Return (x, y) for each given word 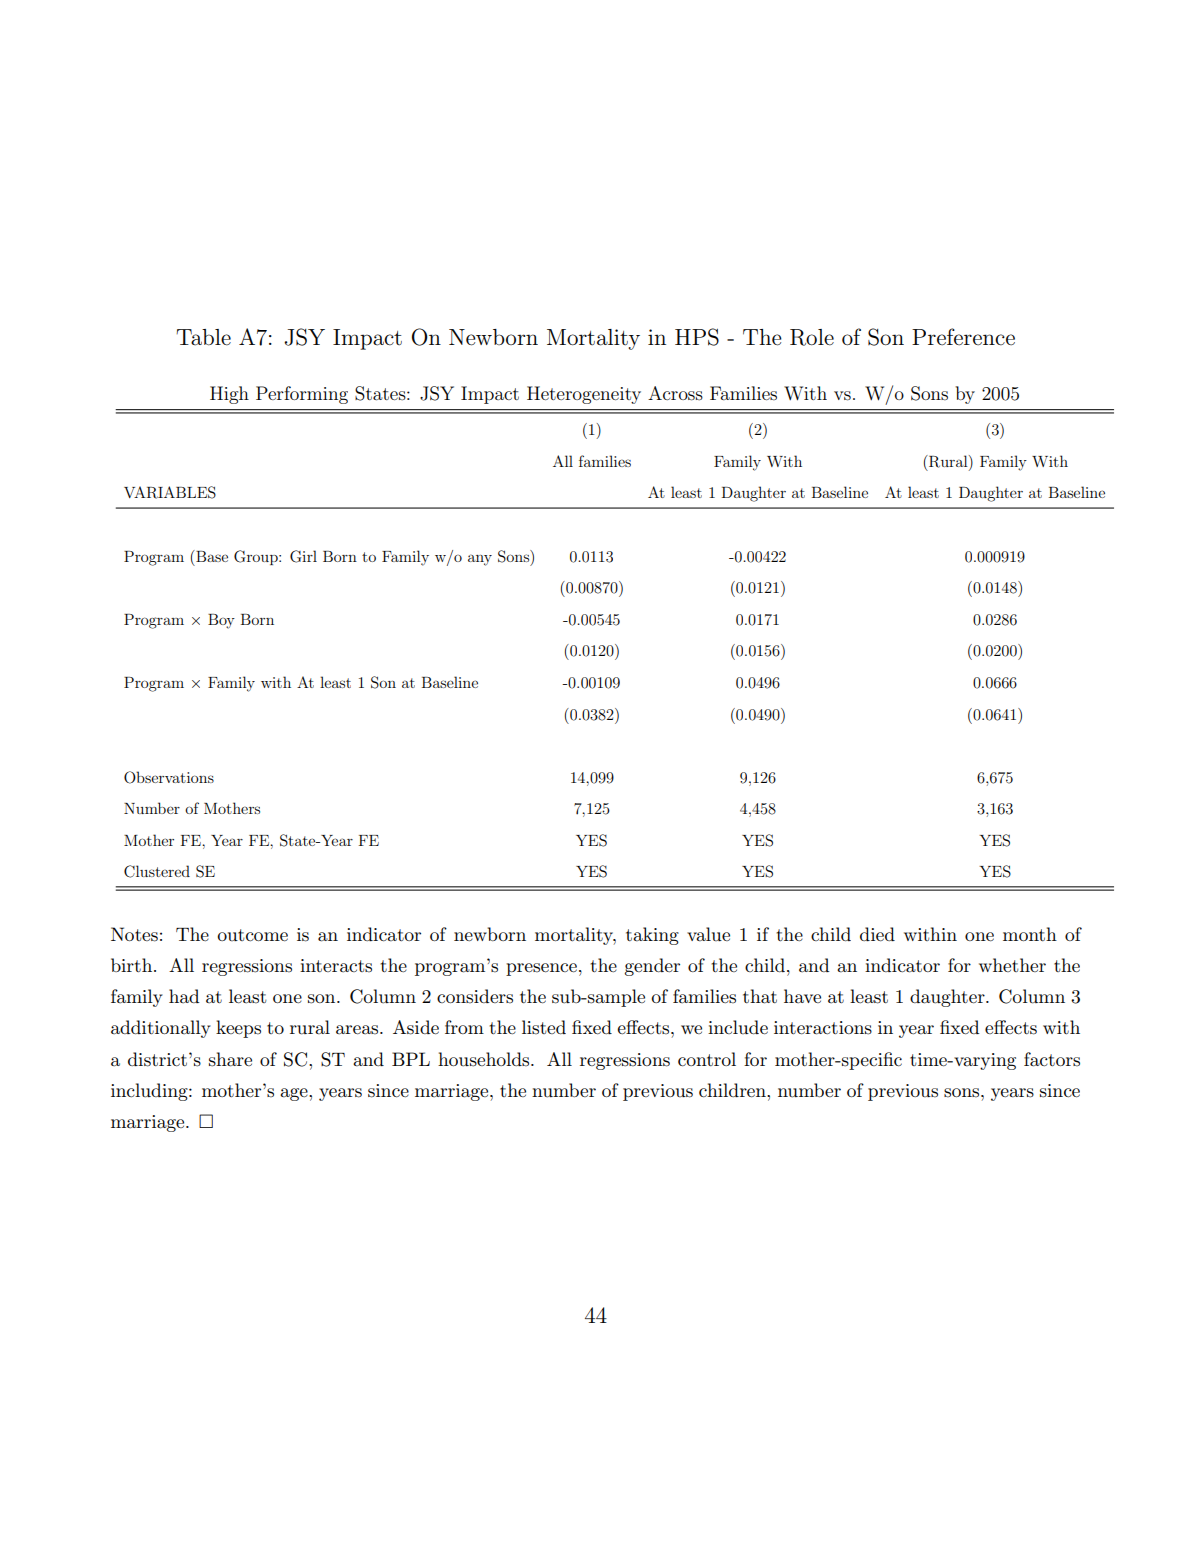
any (480, 560)
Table (203, 337)
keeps (238, 1029)
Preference (963, 337)
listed (544, 1027)
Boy (221, 621)
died (877, 934)
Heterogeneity (584, 395)
